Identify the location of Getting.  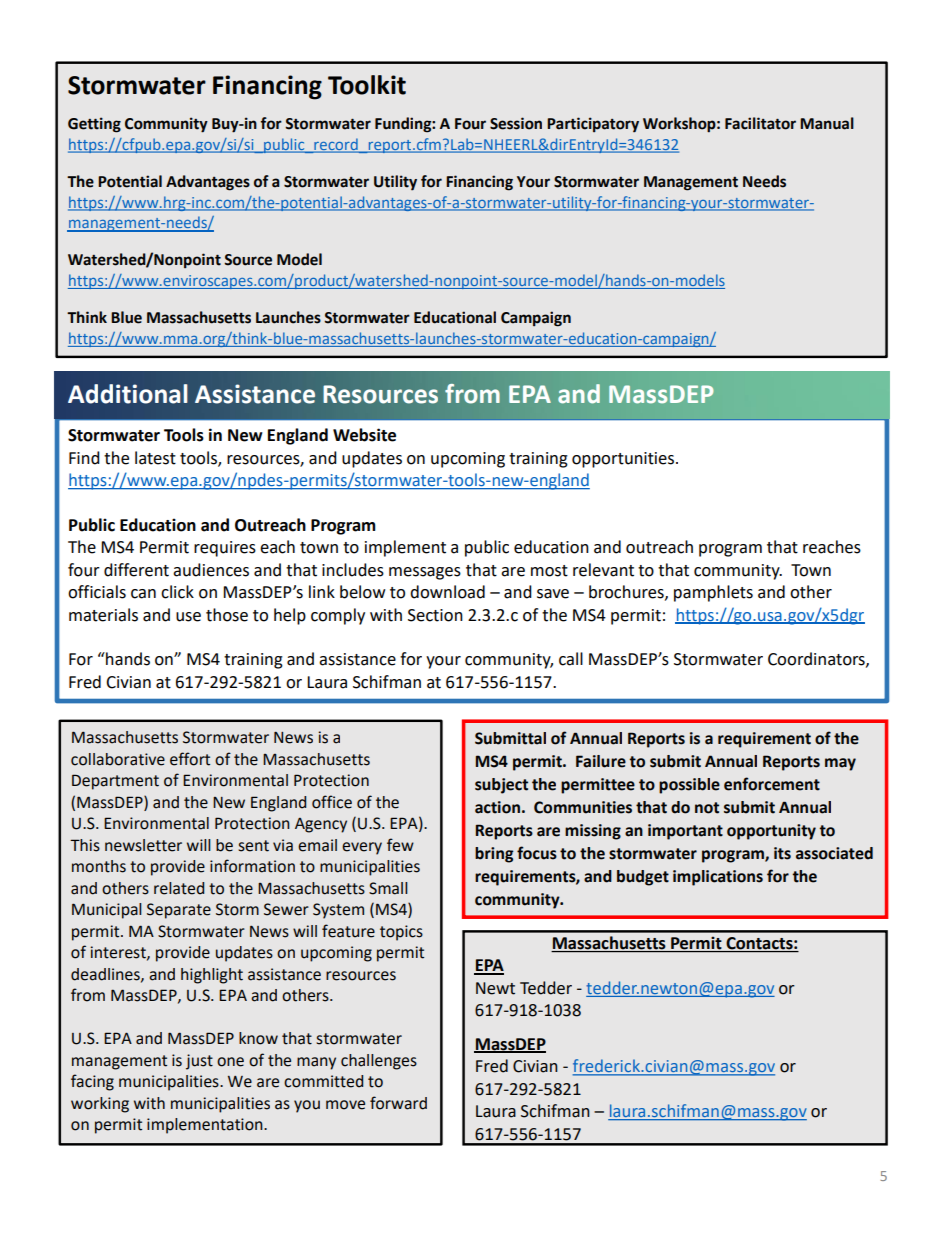
(94, 125).
